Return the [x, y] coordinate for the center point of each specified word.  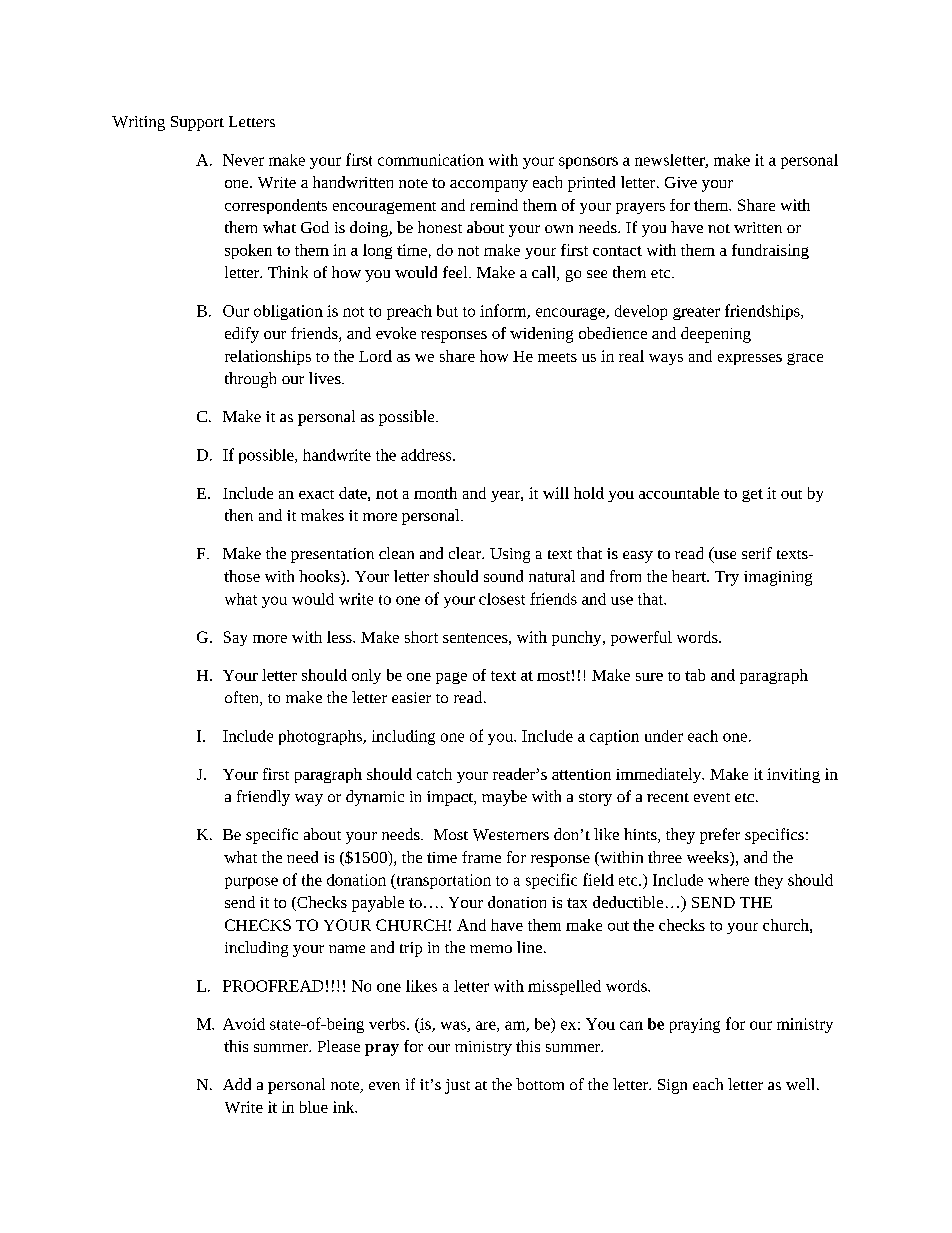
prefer [720, 836]
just [457, 1086]
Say [235, 638]
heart [690, 576]
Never [243, 160]
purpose [251, 883]
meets [557, 357]
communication [431, 160]
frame [481, 857]
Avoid [244, 1024]
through [250, 380]
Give [681, 182]
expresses [750, 359]
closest [502, 599]
